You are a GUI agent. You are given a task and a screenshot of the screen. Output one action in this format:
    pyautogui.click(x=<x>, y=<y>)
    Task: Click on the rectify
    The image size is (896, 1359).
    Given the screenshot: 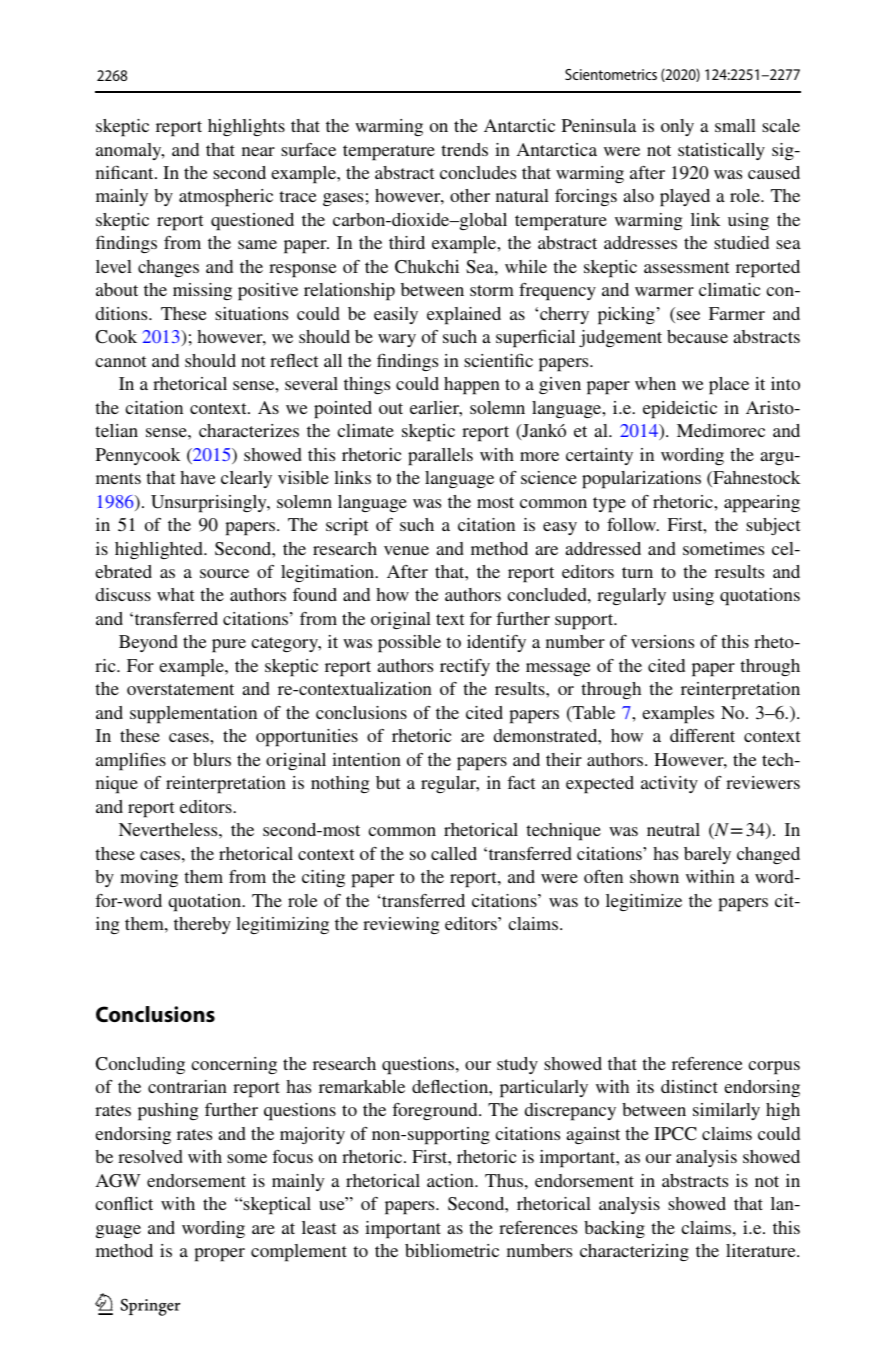 What is the action you would take?
    pyautogui.click(x=465, y=667)
